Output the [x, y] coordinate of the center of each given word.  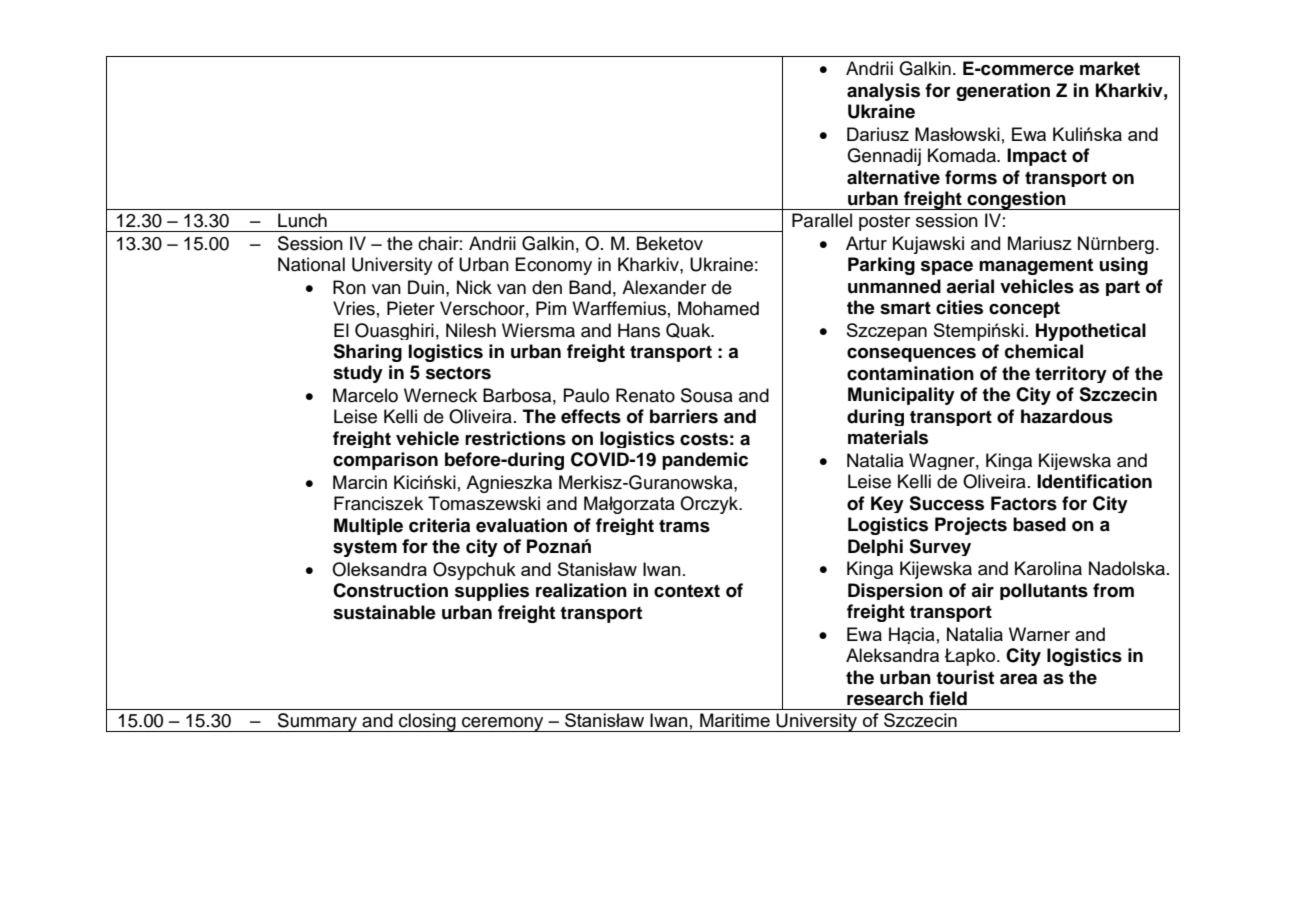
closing [427, 722]
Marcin [360, 482]
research [885, 698]
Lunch [302, 220]
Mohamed [718, 308]
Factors [1024, 503]
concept [1024, 309]
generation [1003, 92]
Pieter [411, 308]
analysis [883, 92]
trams [684, 526]
